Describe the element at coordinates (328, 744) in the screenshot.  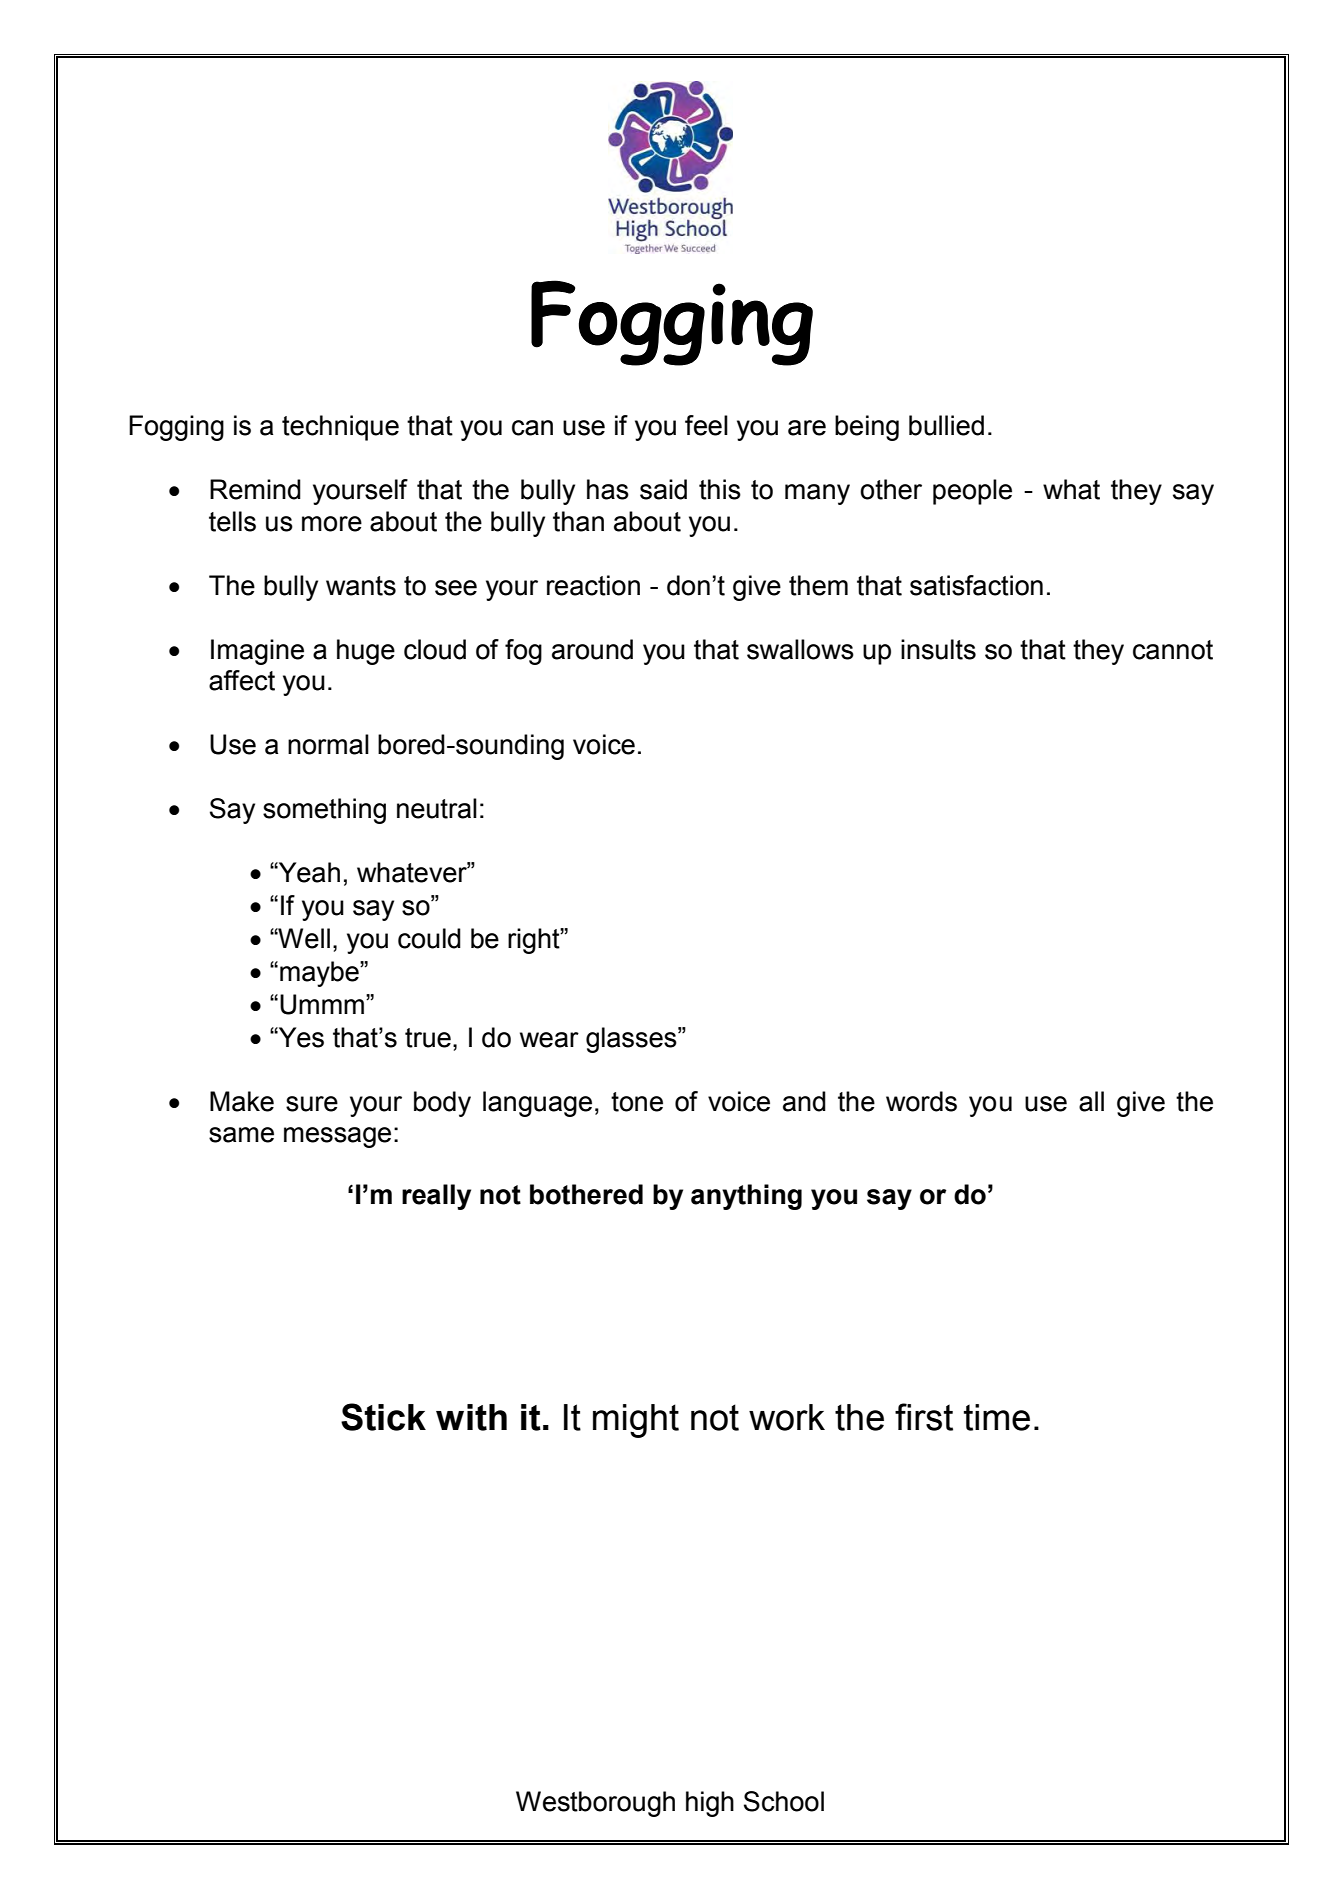
I see `normal` at that location.
